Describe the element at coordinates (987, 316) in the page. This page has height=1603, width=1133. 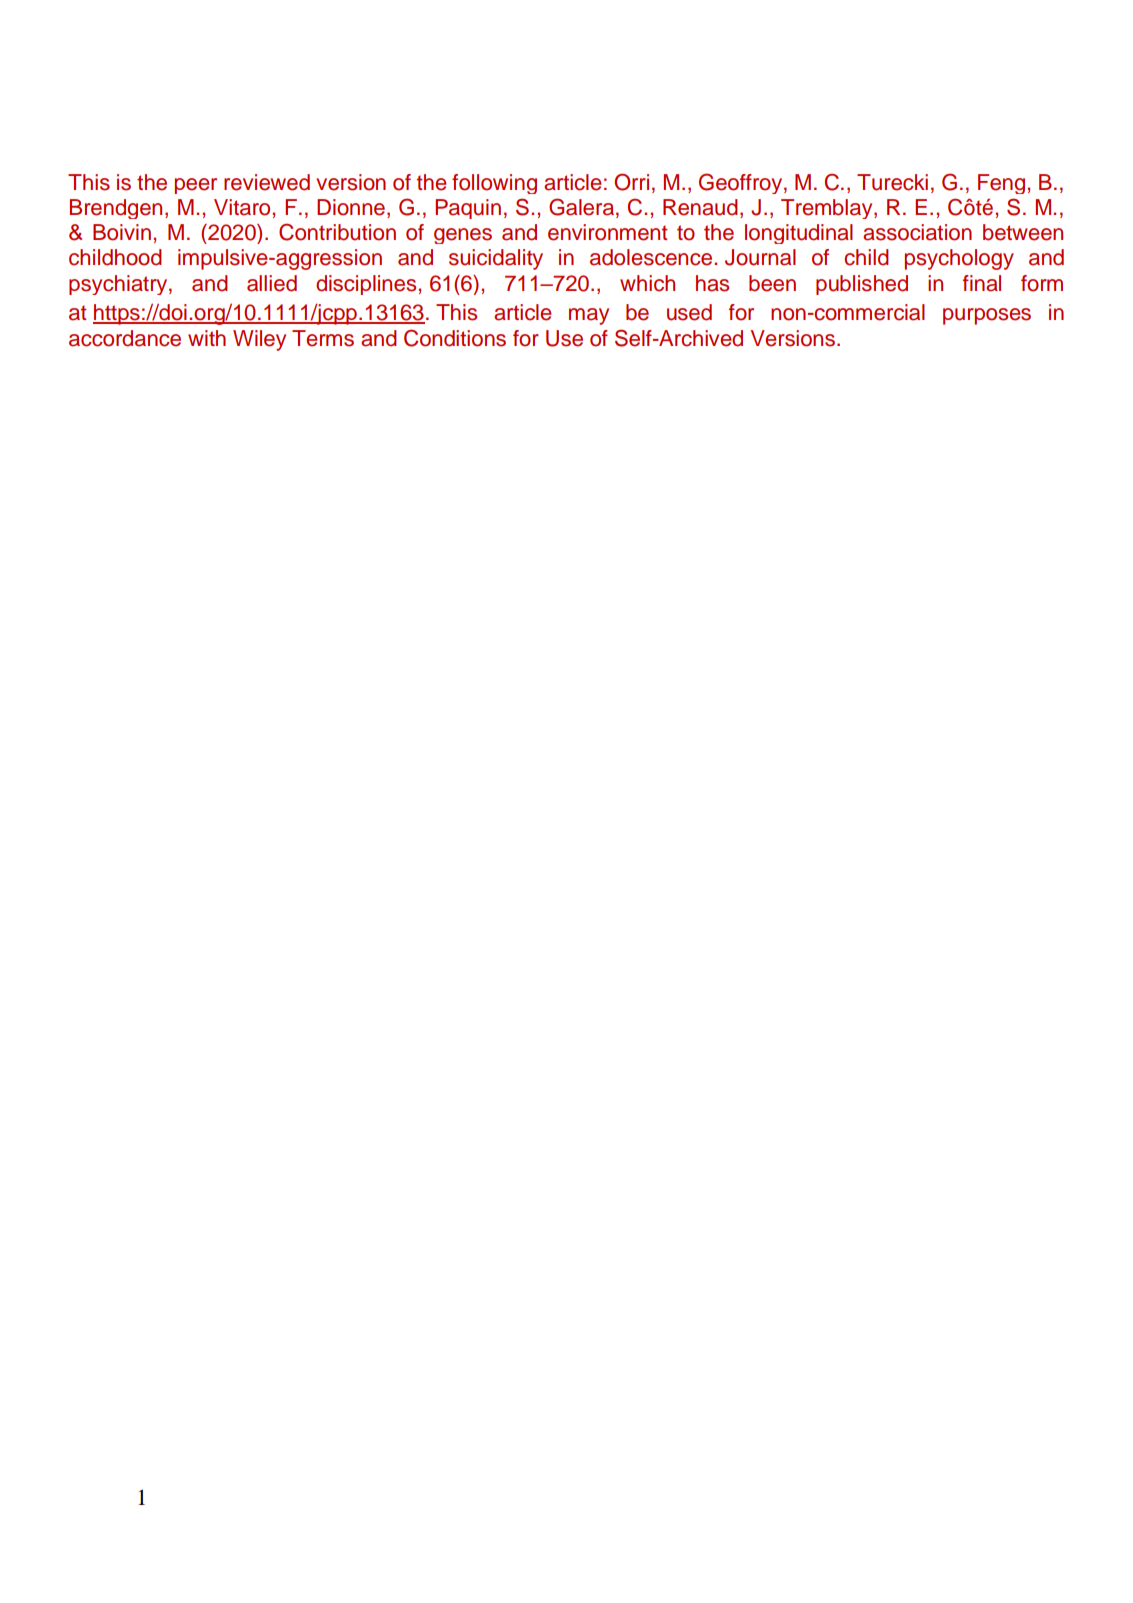
I see `purposes` at that location.
